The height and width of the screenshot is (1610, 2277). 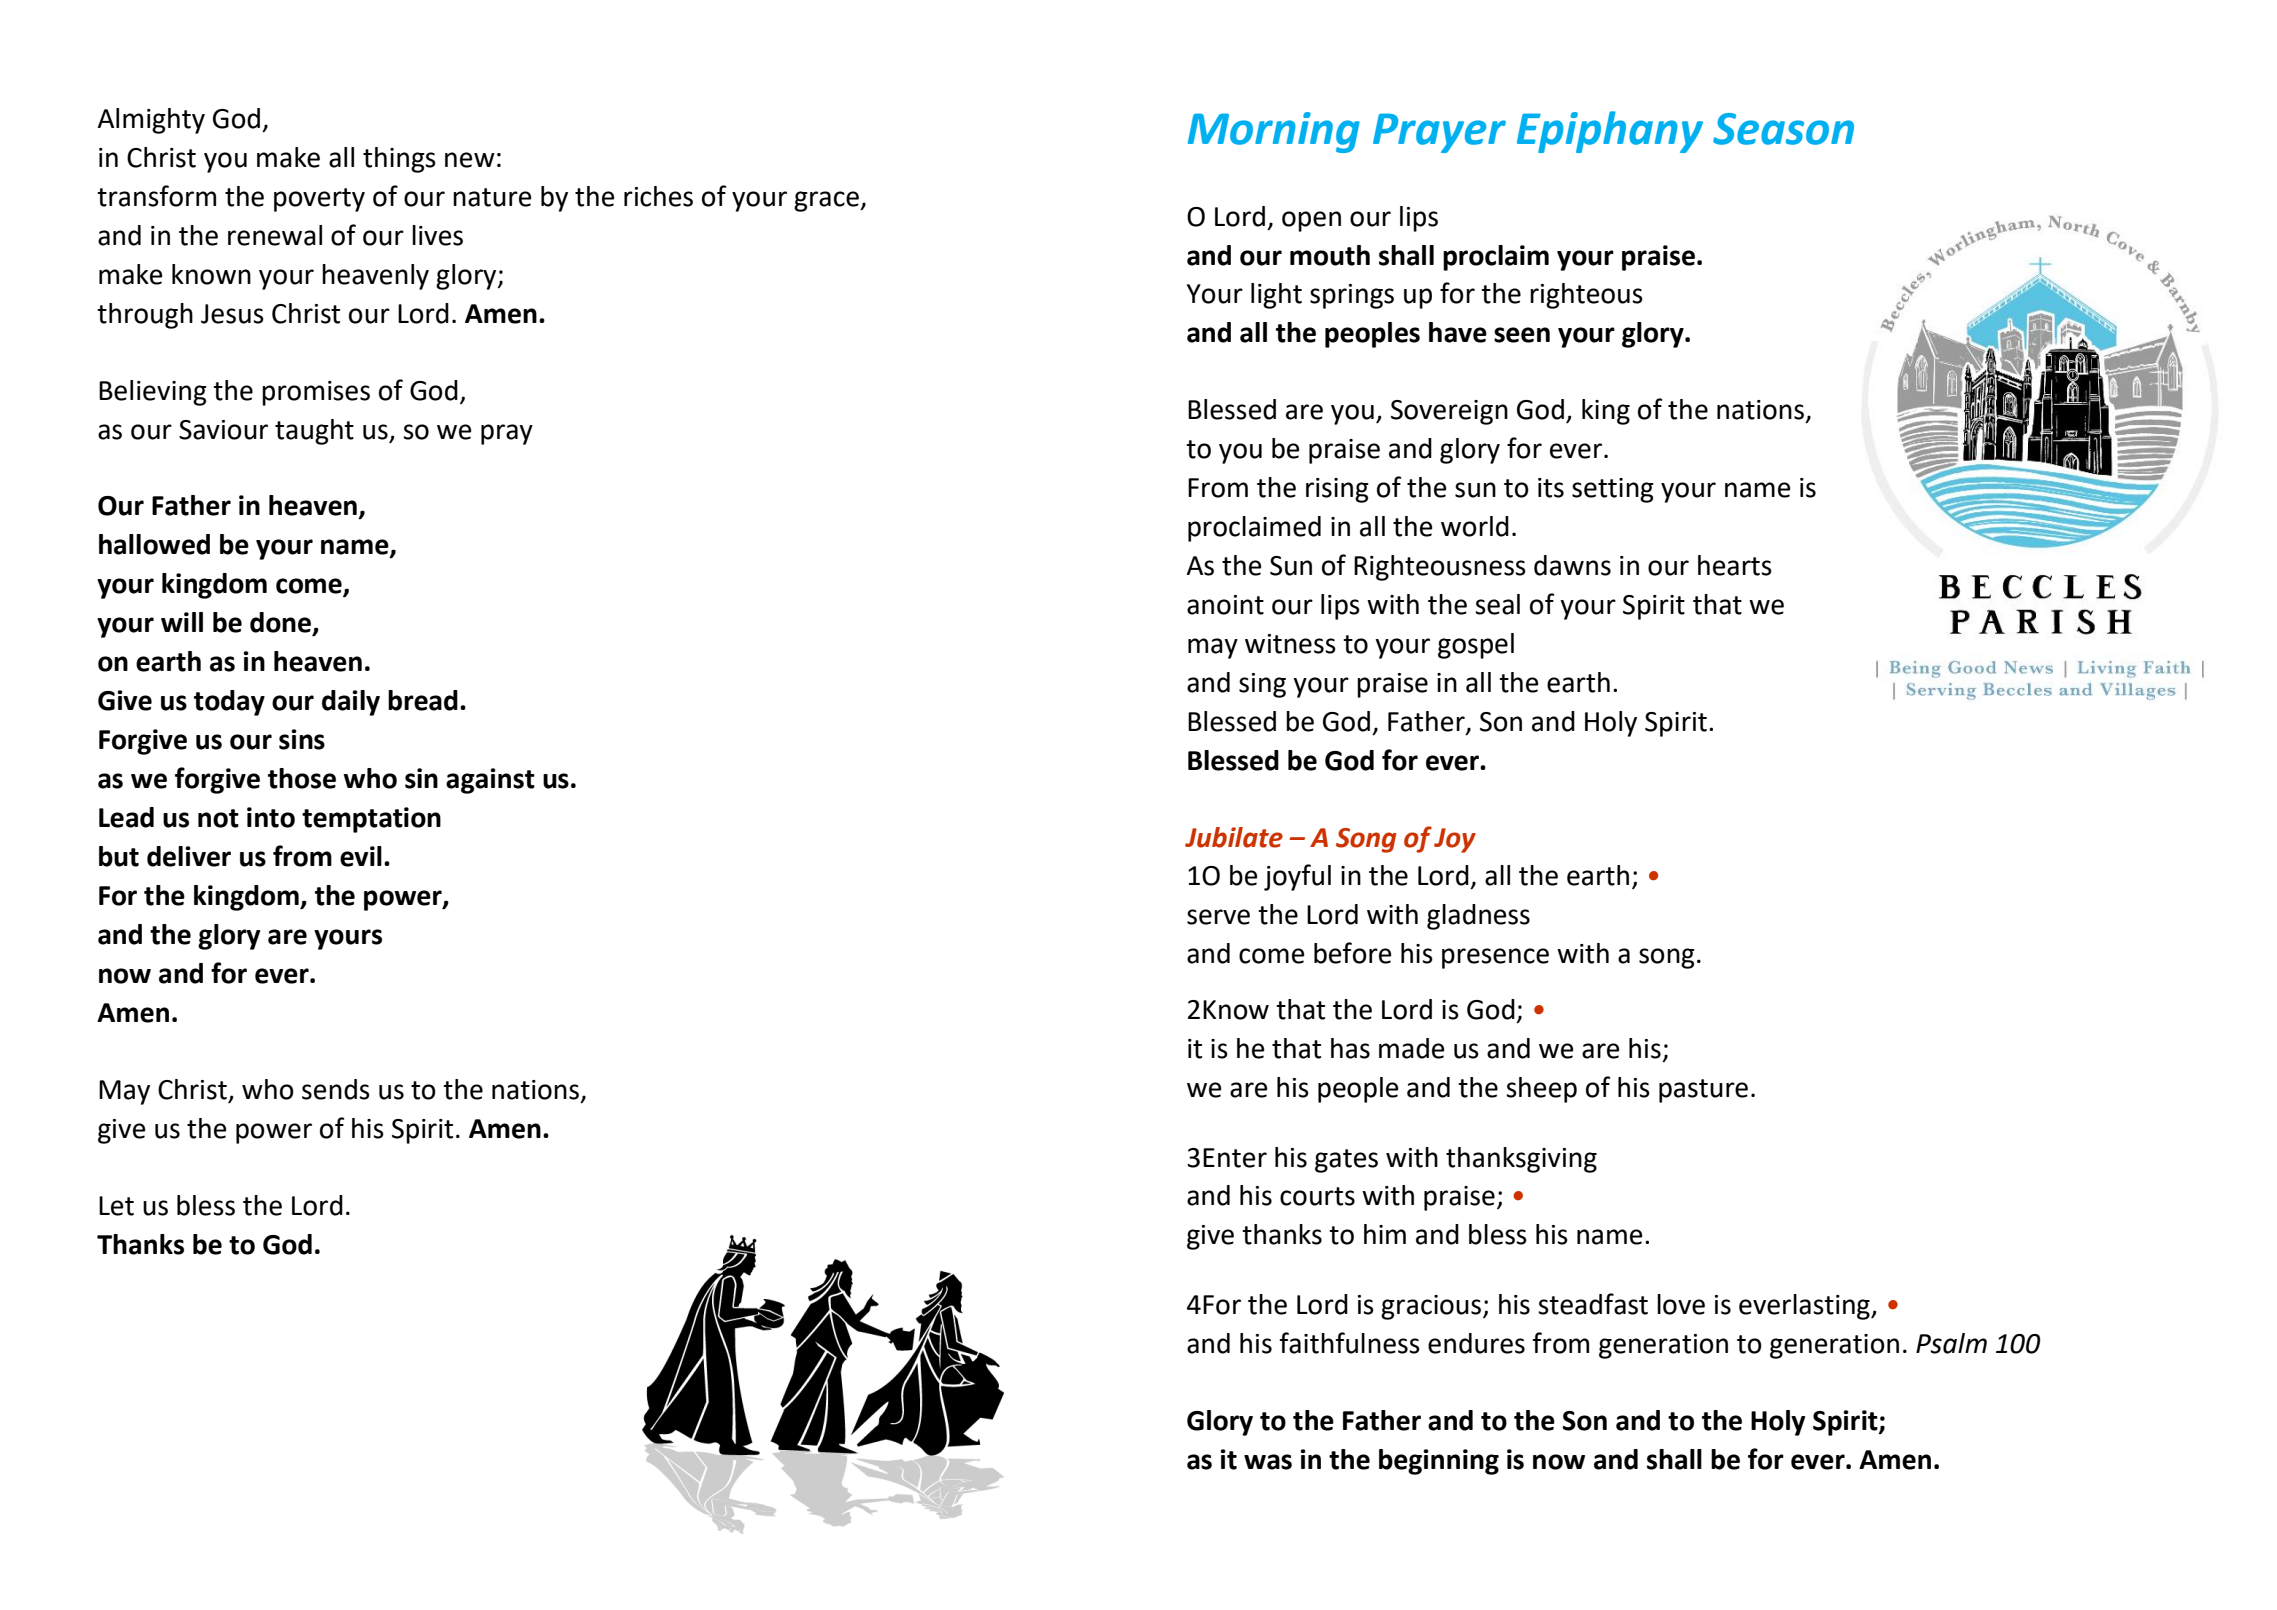 I want to click on Psalm, so click(x=1951, y=1343).
